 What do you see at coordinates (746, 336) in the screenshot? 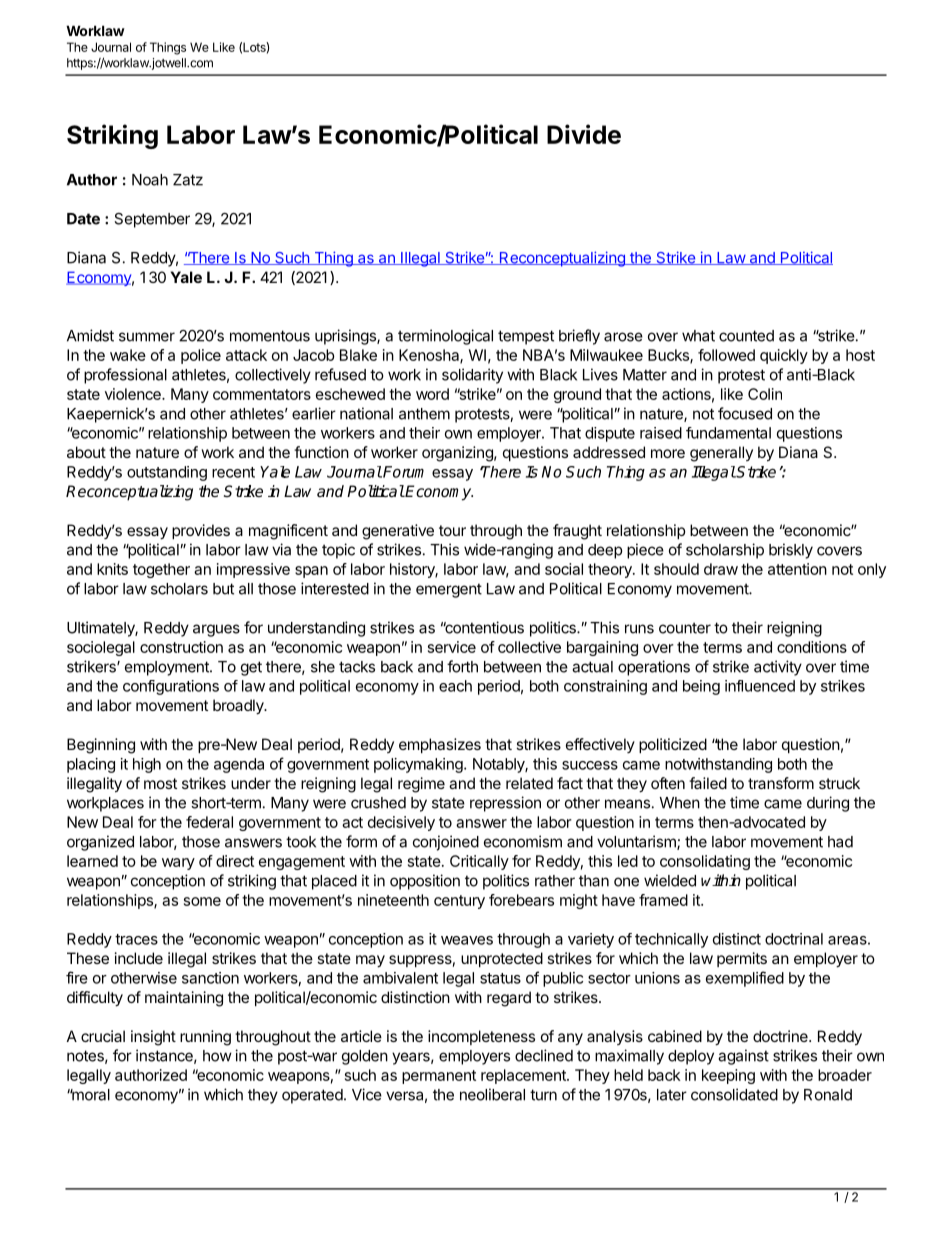
I see `counted` at bounding box center [746, 336].
